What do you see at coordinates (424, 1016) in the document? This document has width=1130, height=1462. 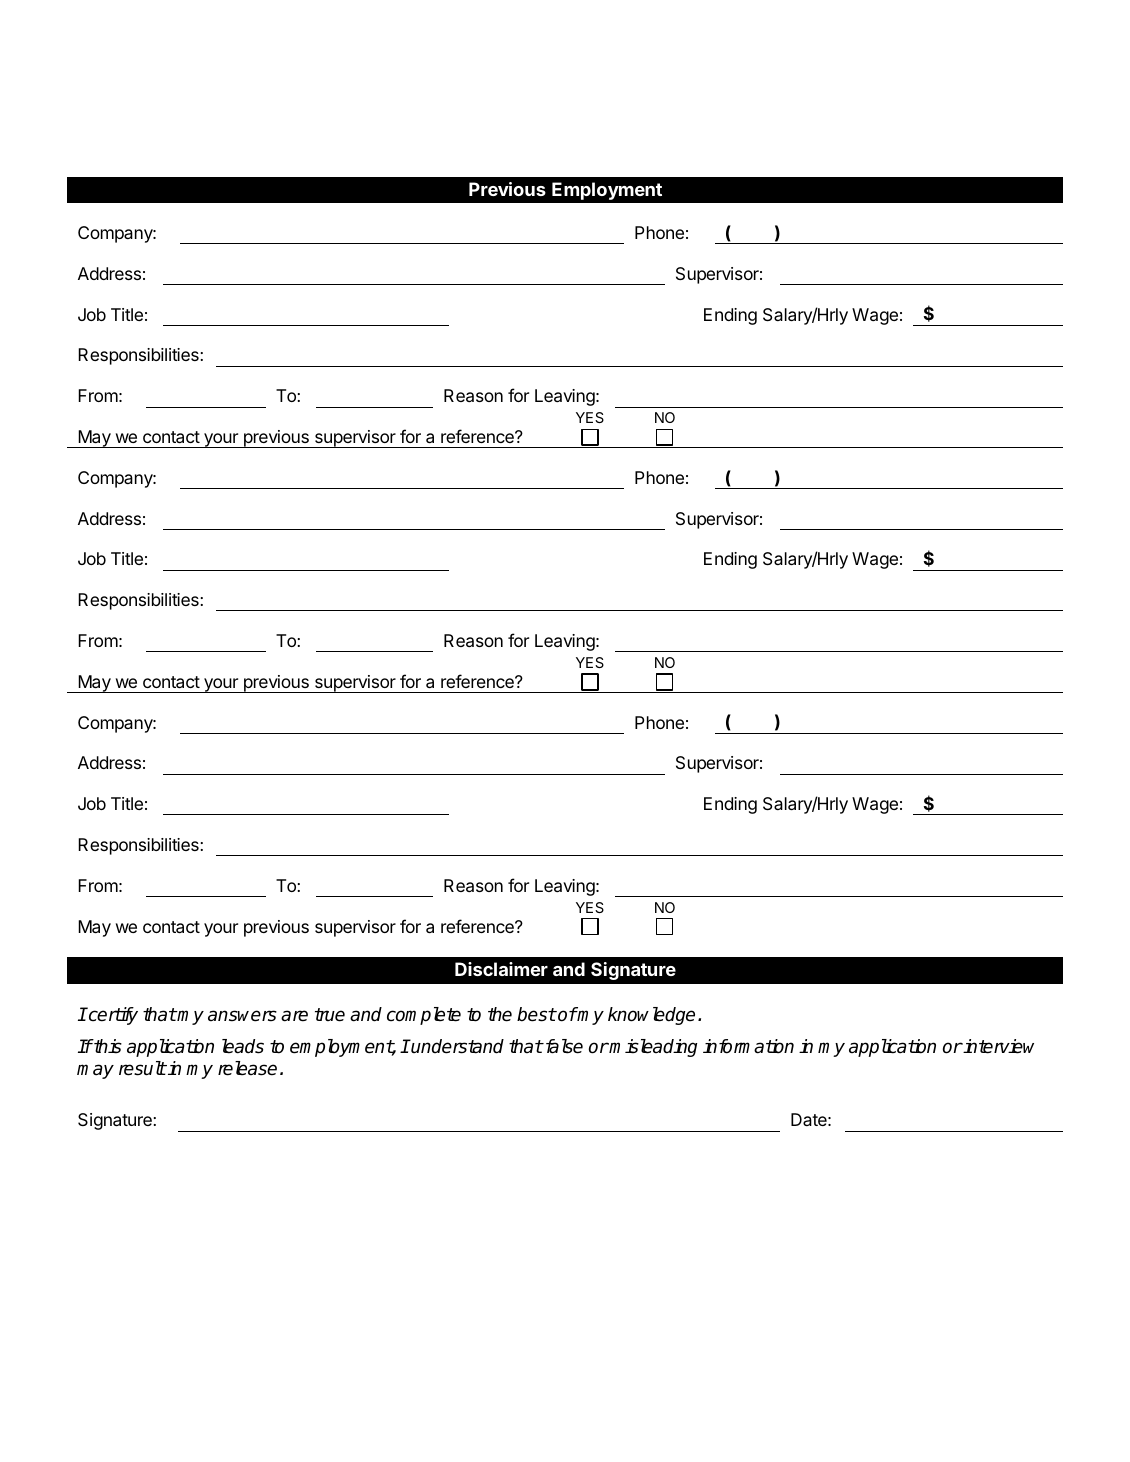 I see `complete` at bounding box center [424, 1016].
